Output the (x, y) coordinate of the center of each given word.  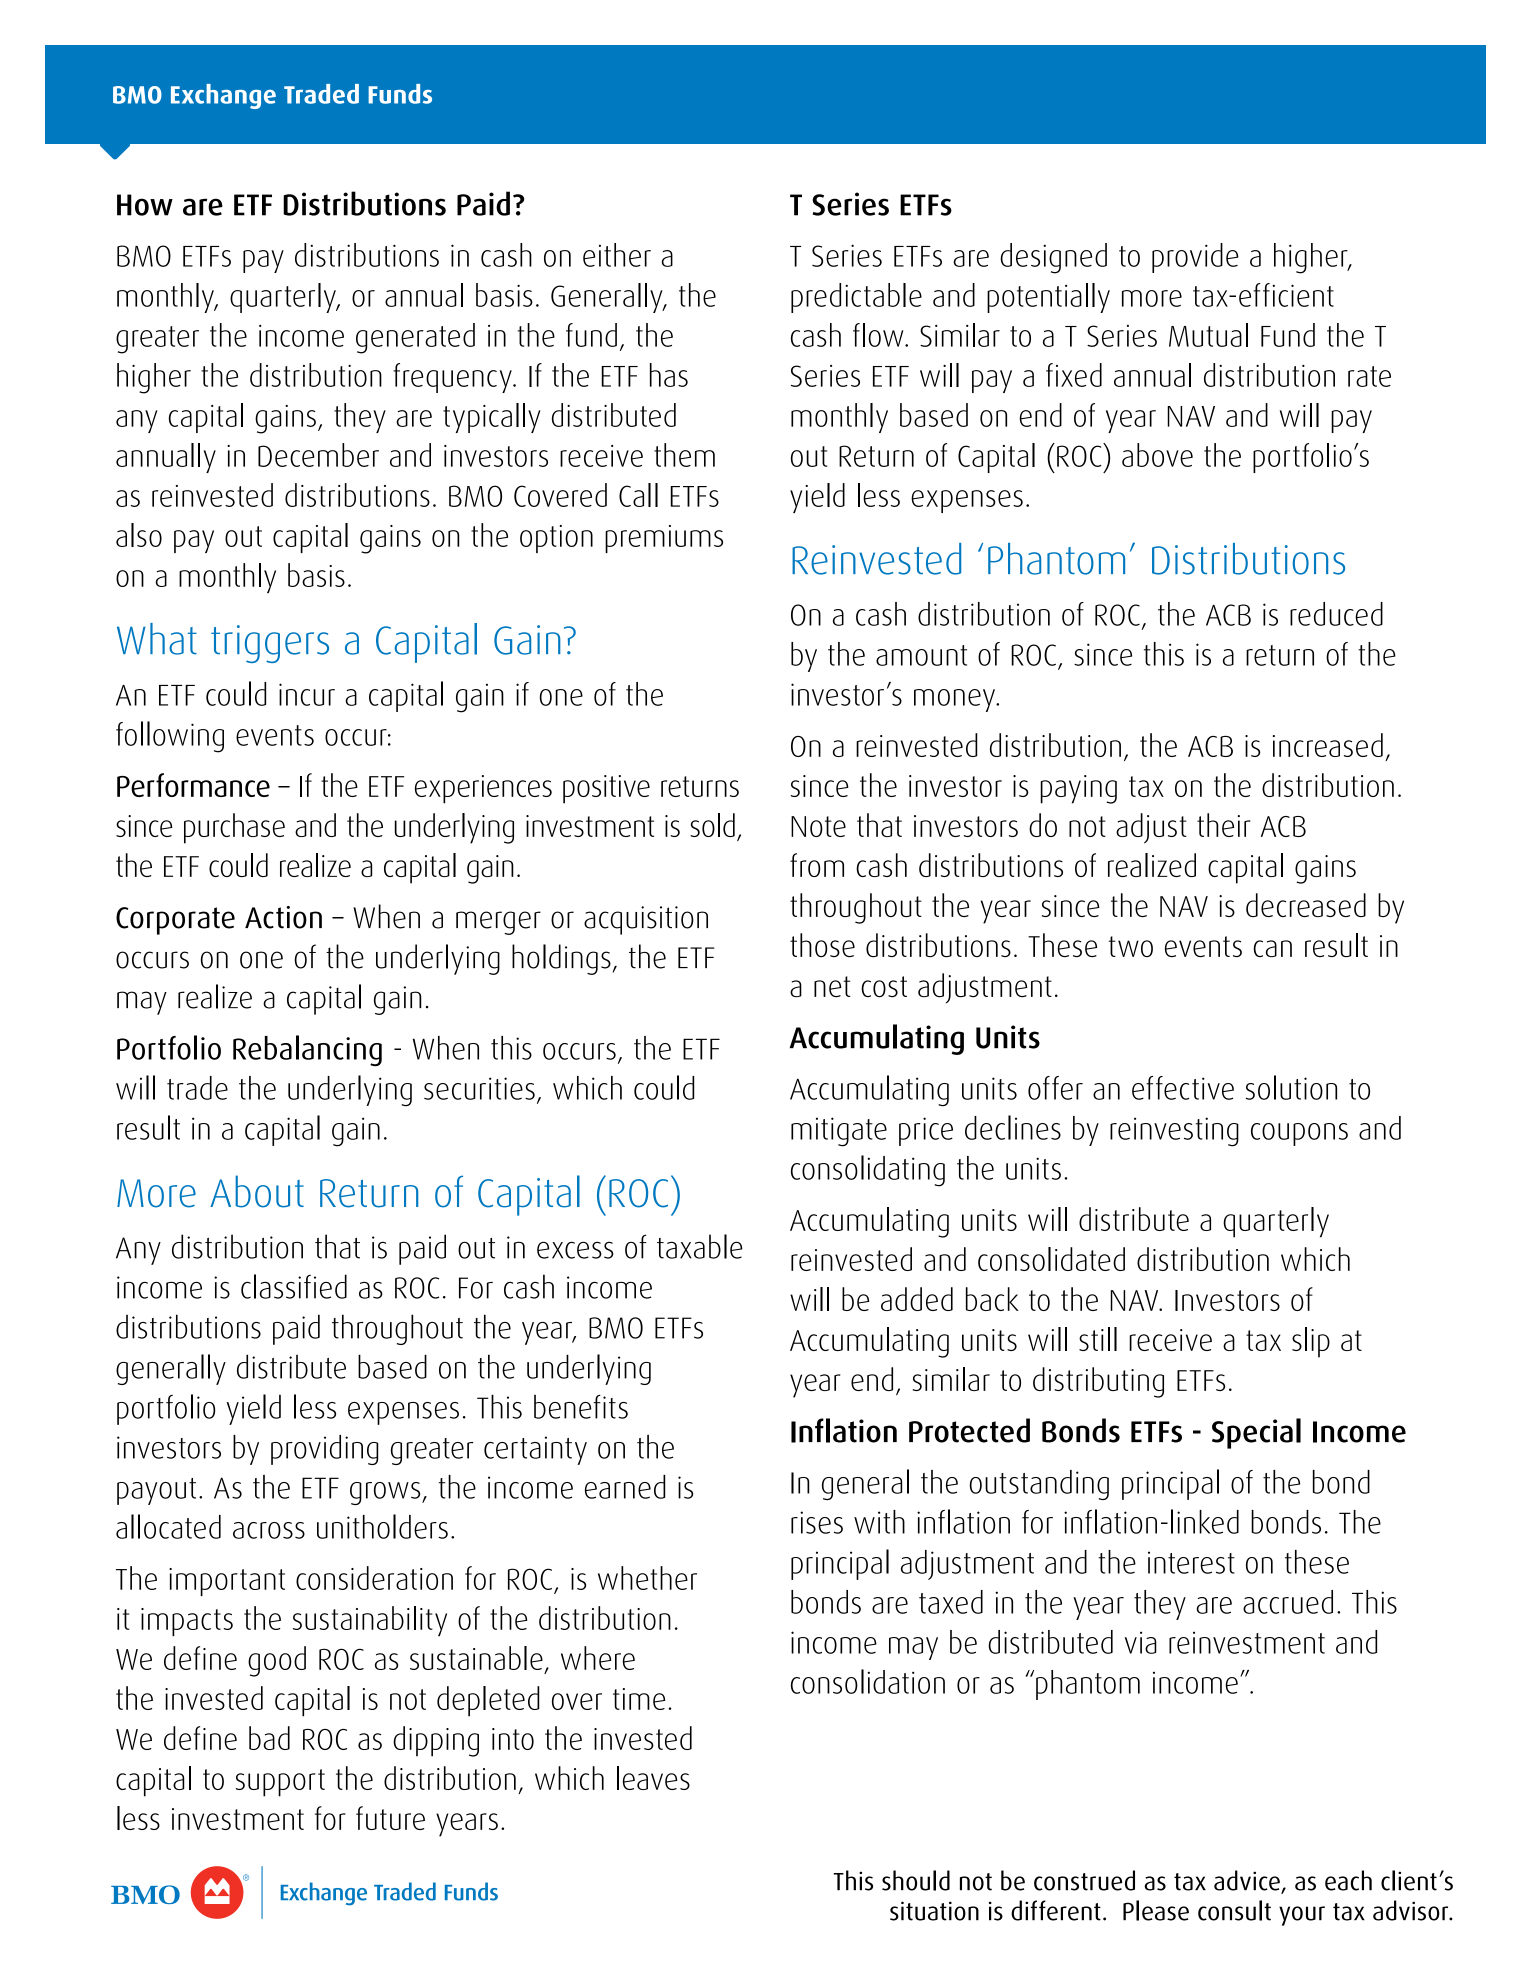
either (617, 255)
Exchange (223, 96)
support (280, 1783)
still (1098, 1339)
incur (307, 694)
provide (1195, 258)
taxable (700, 1246)
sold (712, 825)
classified (294, 1286)
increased (1328, 745)
